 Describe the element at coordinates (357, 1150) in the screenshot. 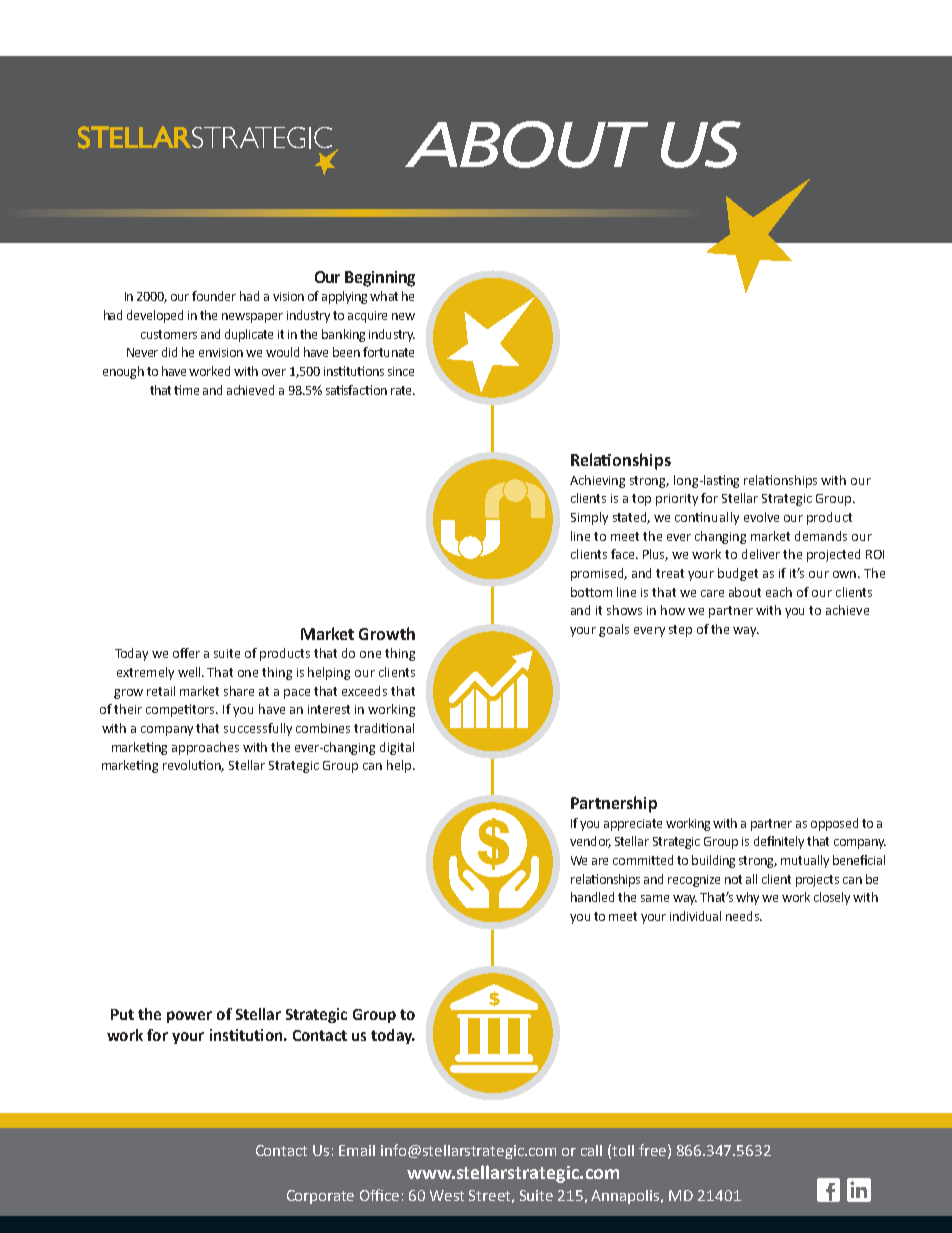

I see `Email` at that location.
